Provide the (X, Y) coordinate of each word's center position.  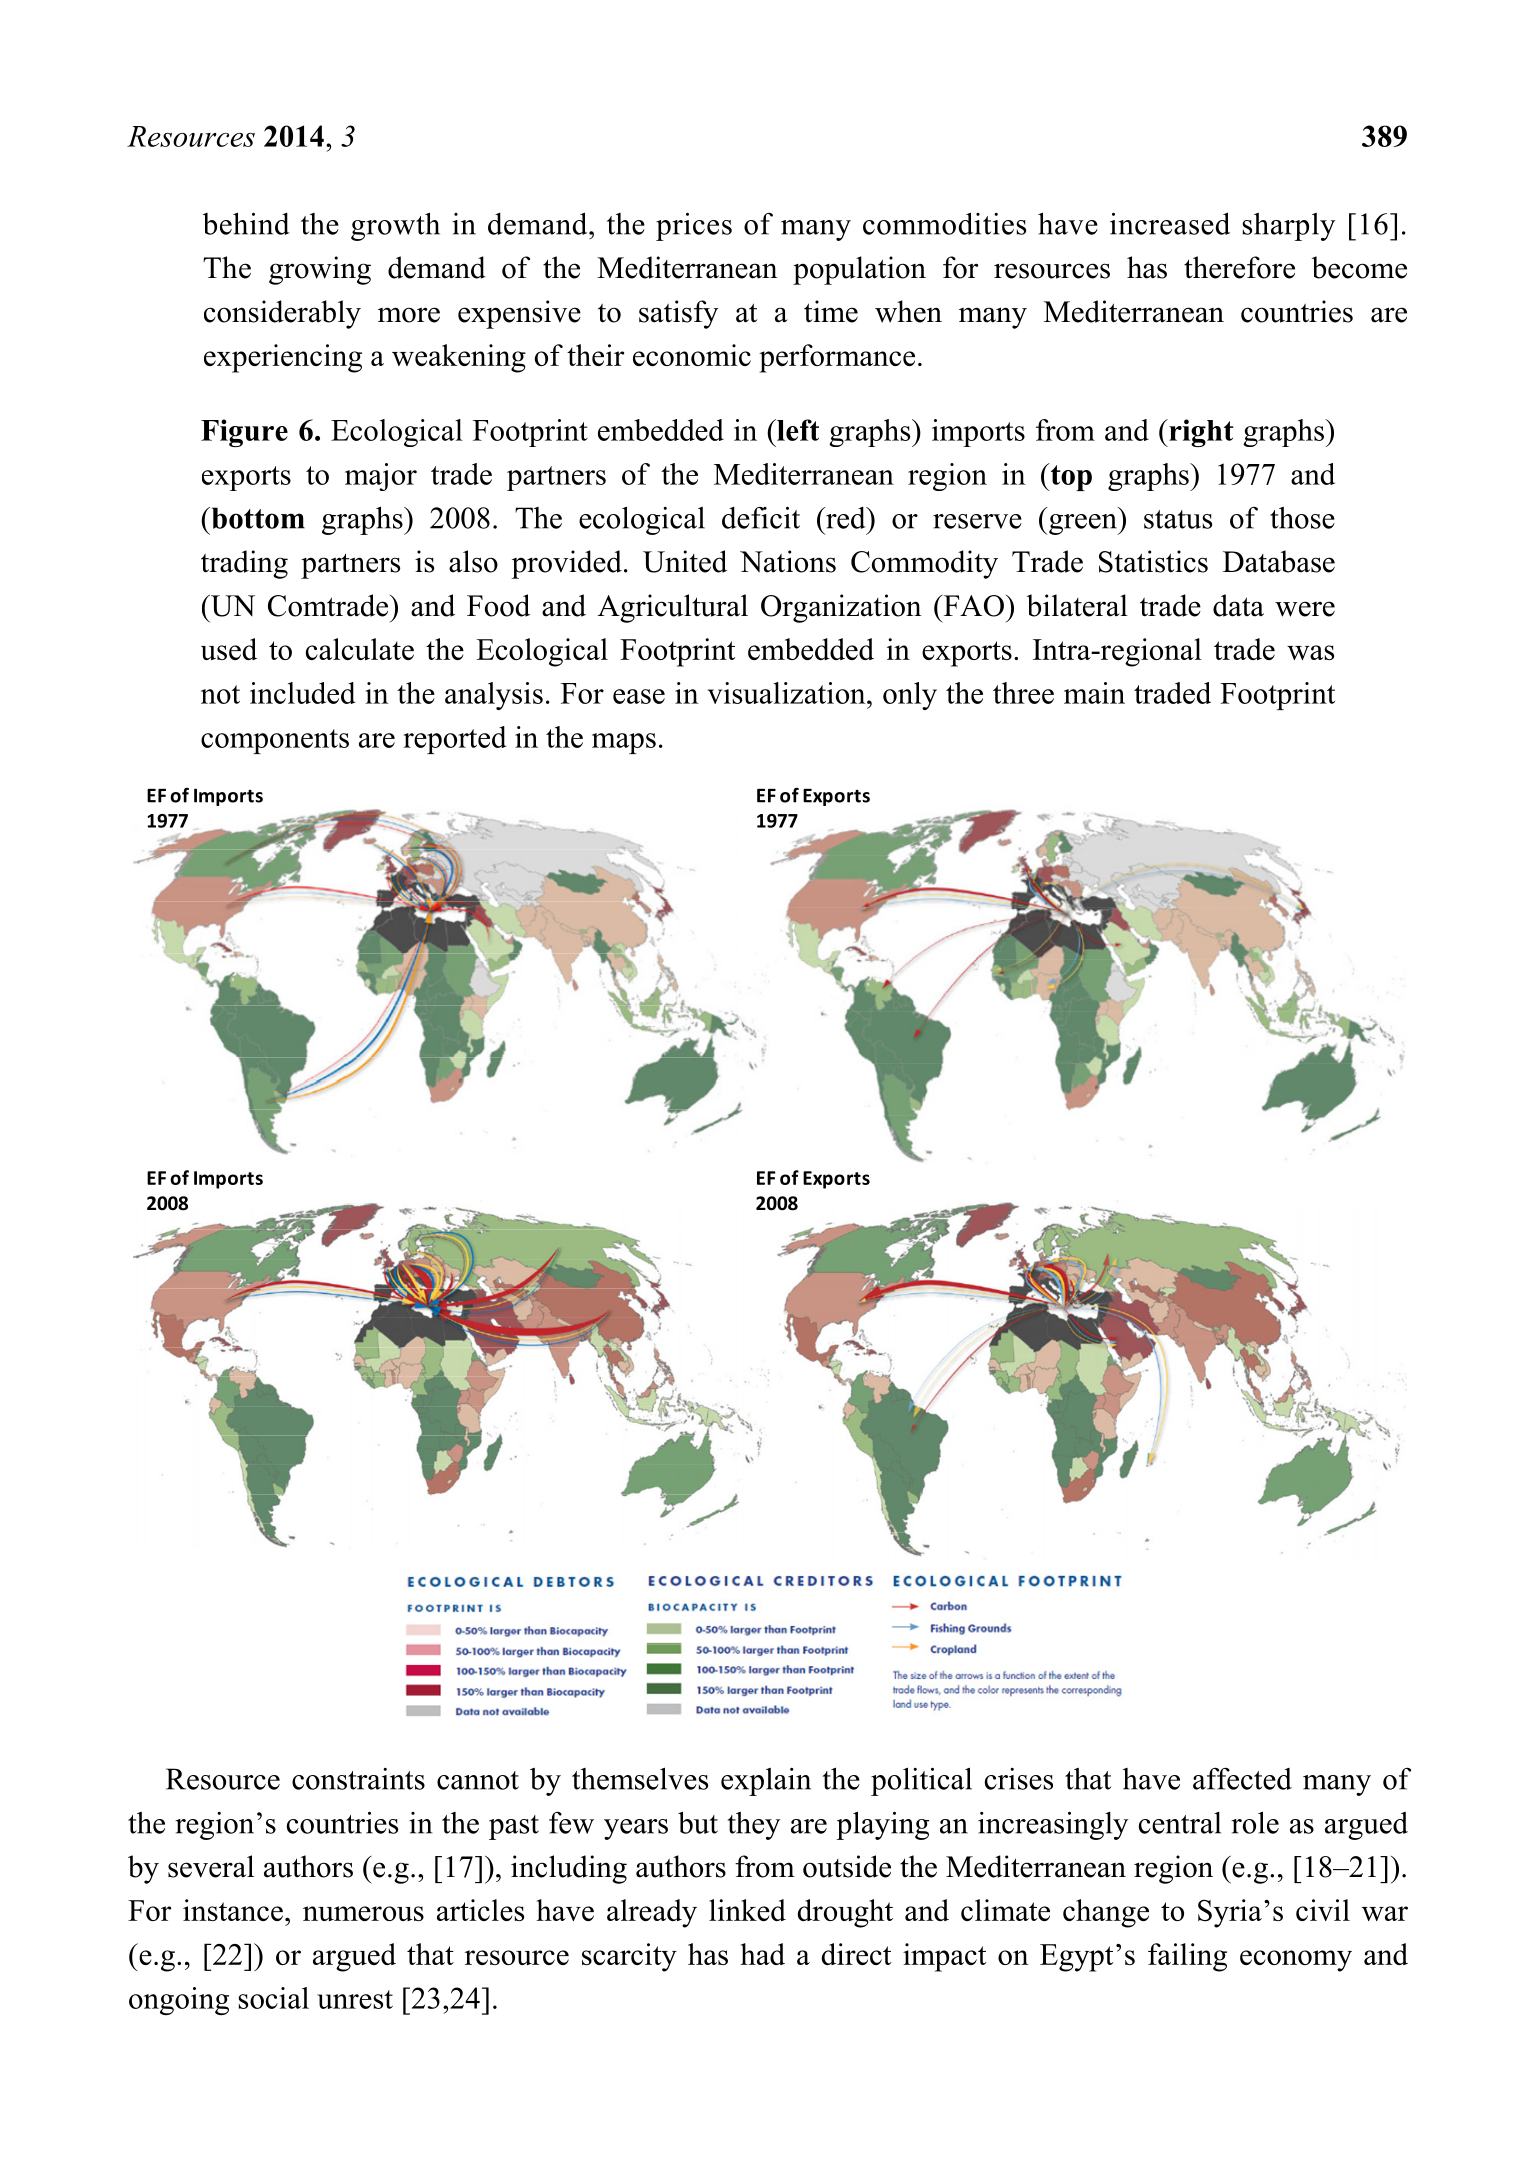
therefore (1239, 267)
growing (320, 270)
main (1094, 693)
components (275, 741)
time (831, 311)
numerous (363, 1913)
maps (624, 743)
